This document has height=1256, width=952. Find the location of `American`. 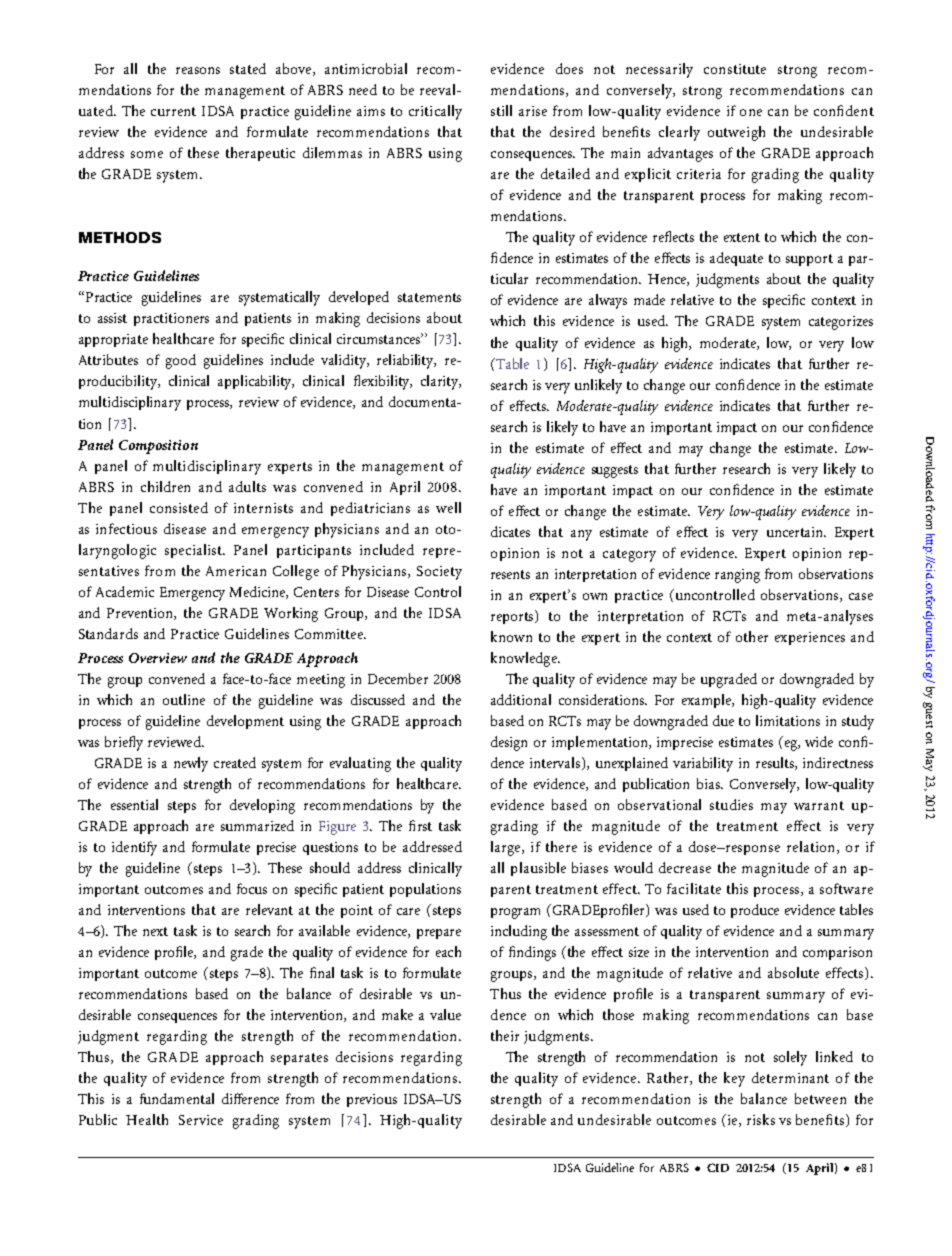

American is located at coordinates (236, 571).
